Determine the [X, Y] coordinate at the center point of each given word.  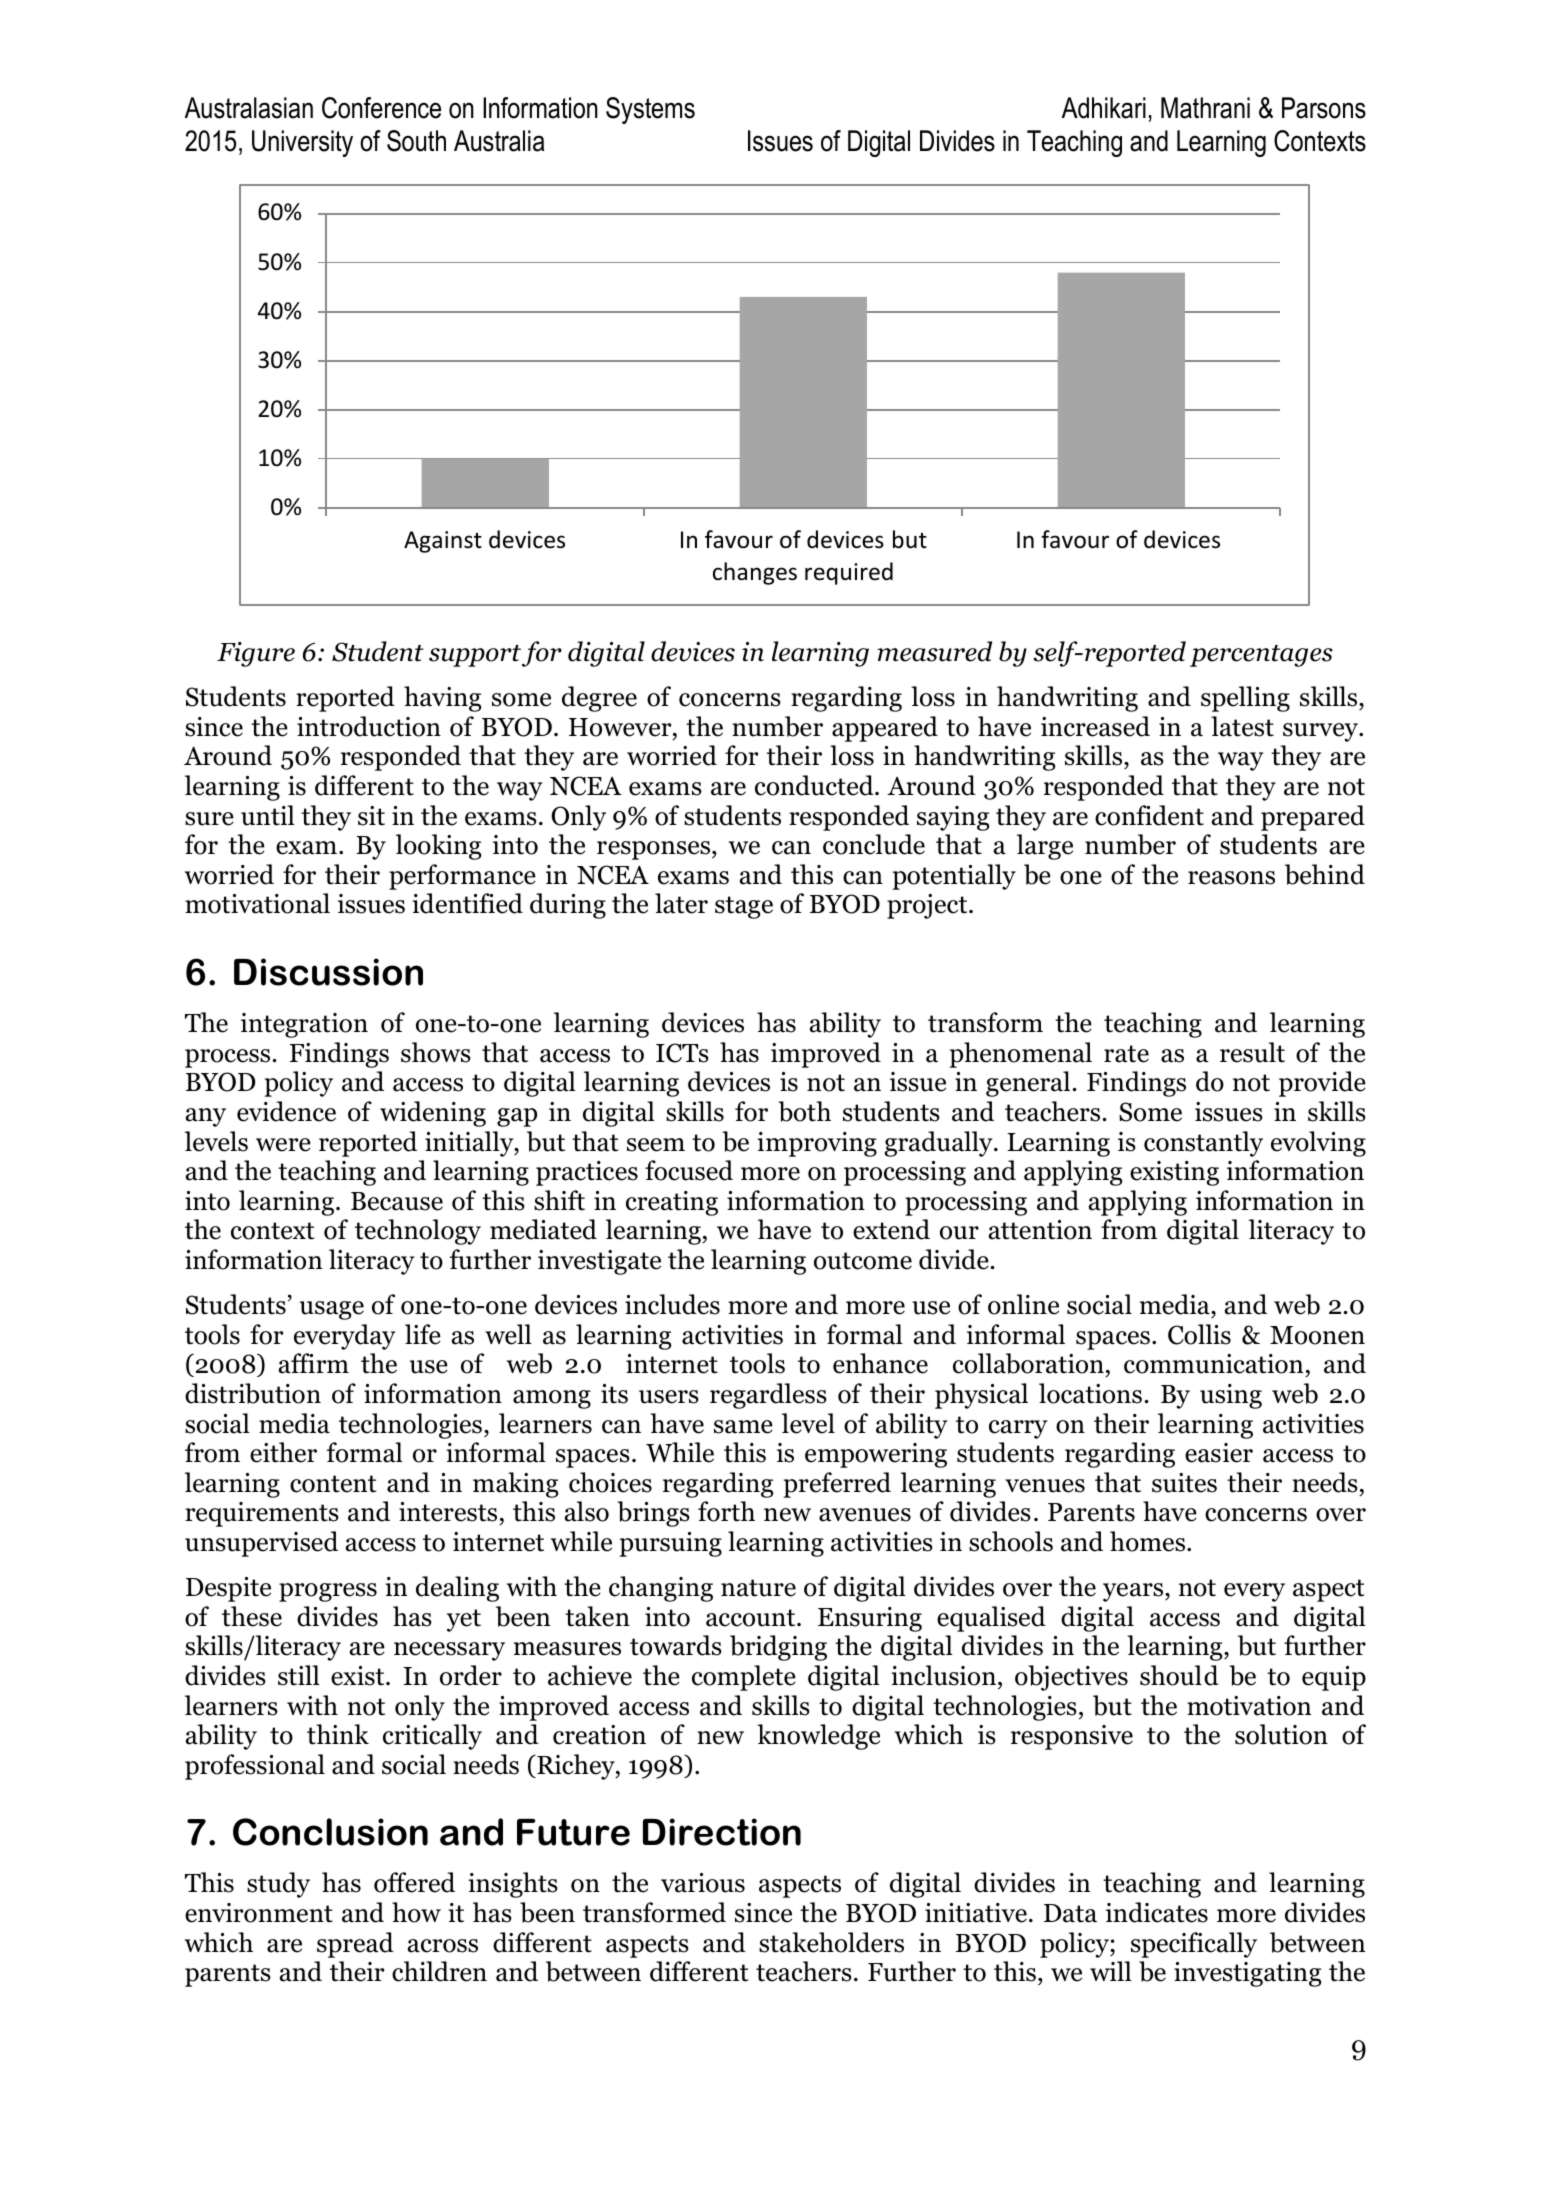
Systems [650, 110]
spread [355, 1945]
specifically [1194, 1945]
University [302, 143]
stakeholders [831, 1942]
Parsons [1324, 108]
